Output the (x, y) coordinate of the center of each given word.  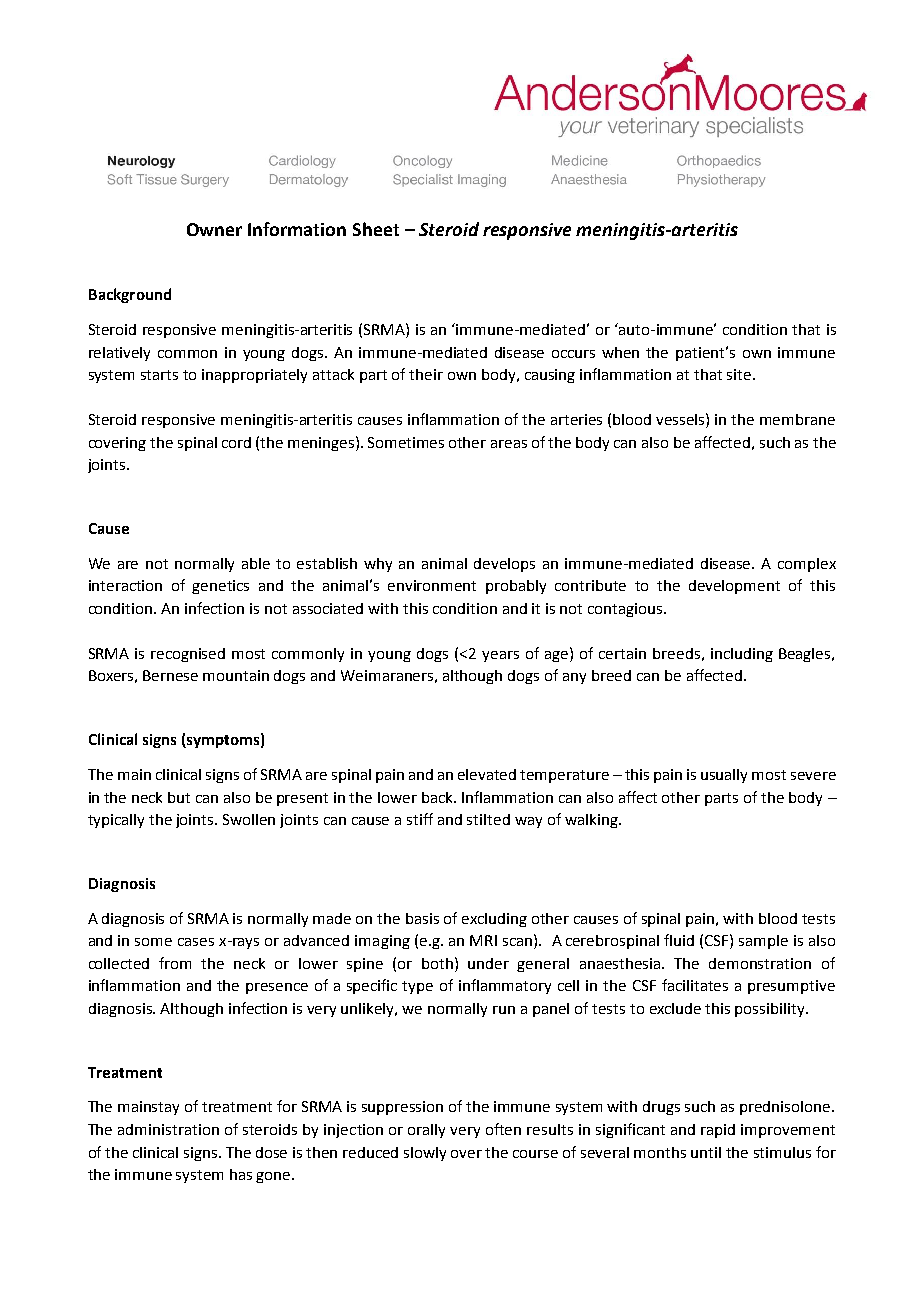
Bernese (170, 675)
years (500, 656)
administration (168, 1129)
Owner (214, 229)
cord (236, 442)
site (740, 374)
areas (509, 444)
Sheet (376, 229)
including (742, 655)
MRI (483, 940)
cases (196, 942)
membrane (797, 419)
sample (763, 942)
